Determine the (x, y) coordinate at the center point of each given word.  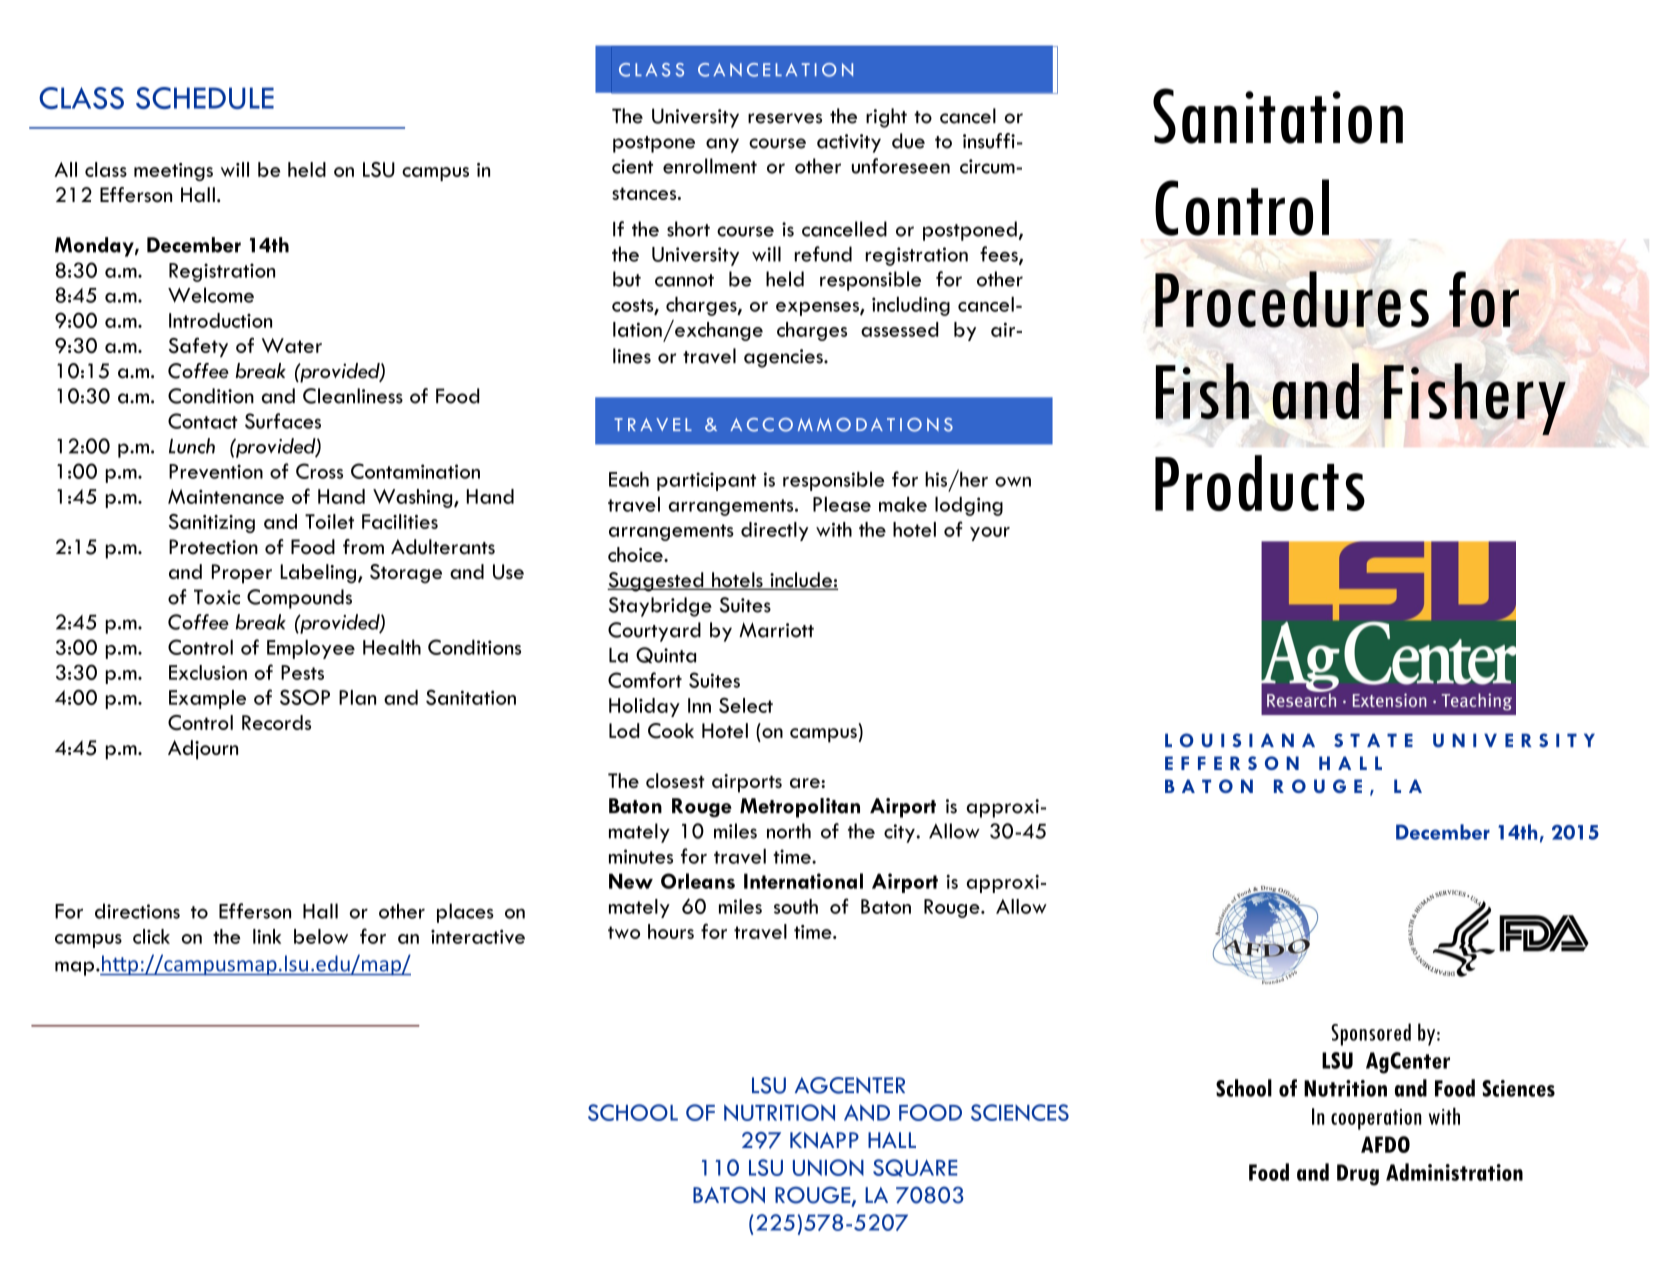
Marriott (776, 630)
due (908, 141)
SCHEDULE (205, 98)
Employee (311, 649)
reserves (785, 118)
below (321, 936)
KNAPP (824, 1140)
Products (1260, 483)
